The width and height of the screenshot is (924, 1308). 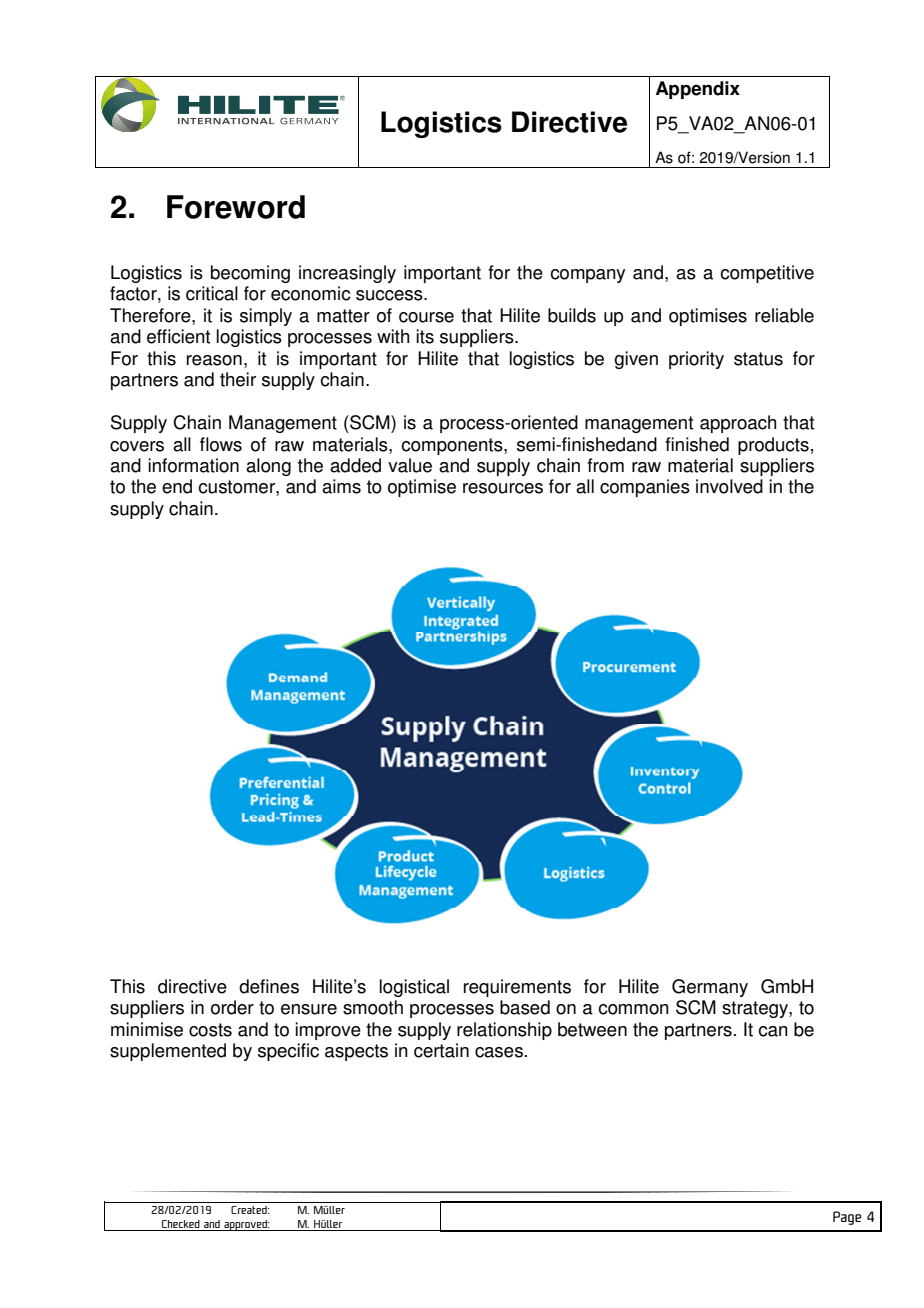 What do you see at coordinates (503, 488) in the screenshot?
I see `resources` at bounding box center [503, 488].
